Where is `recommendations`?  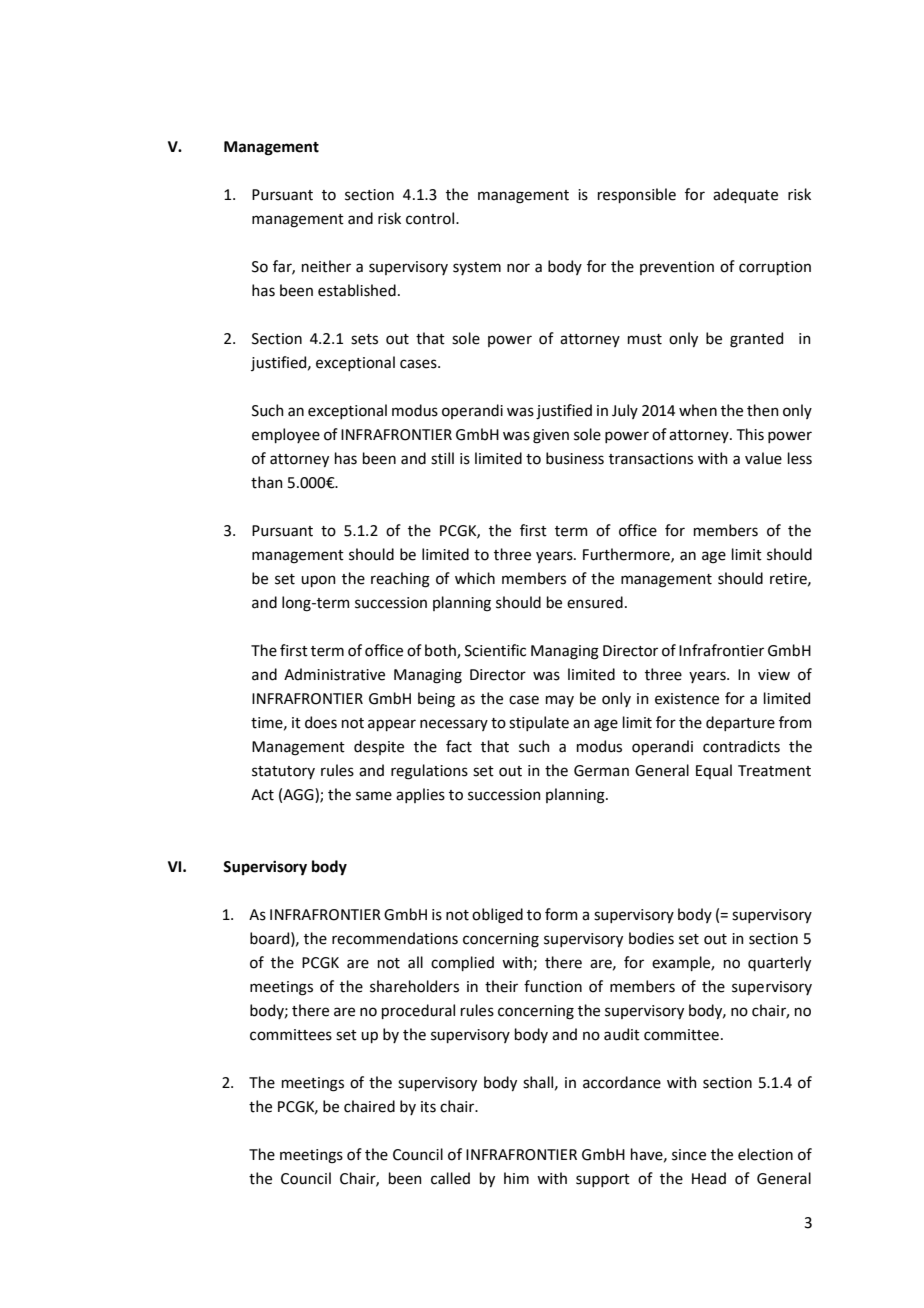 recommendations is located at coordinates (395, 938).
